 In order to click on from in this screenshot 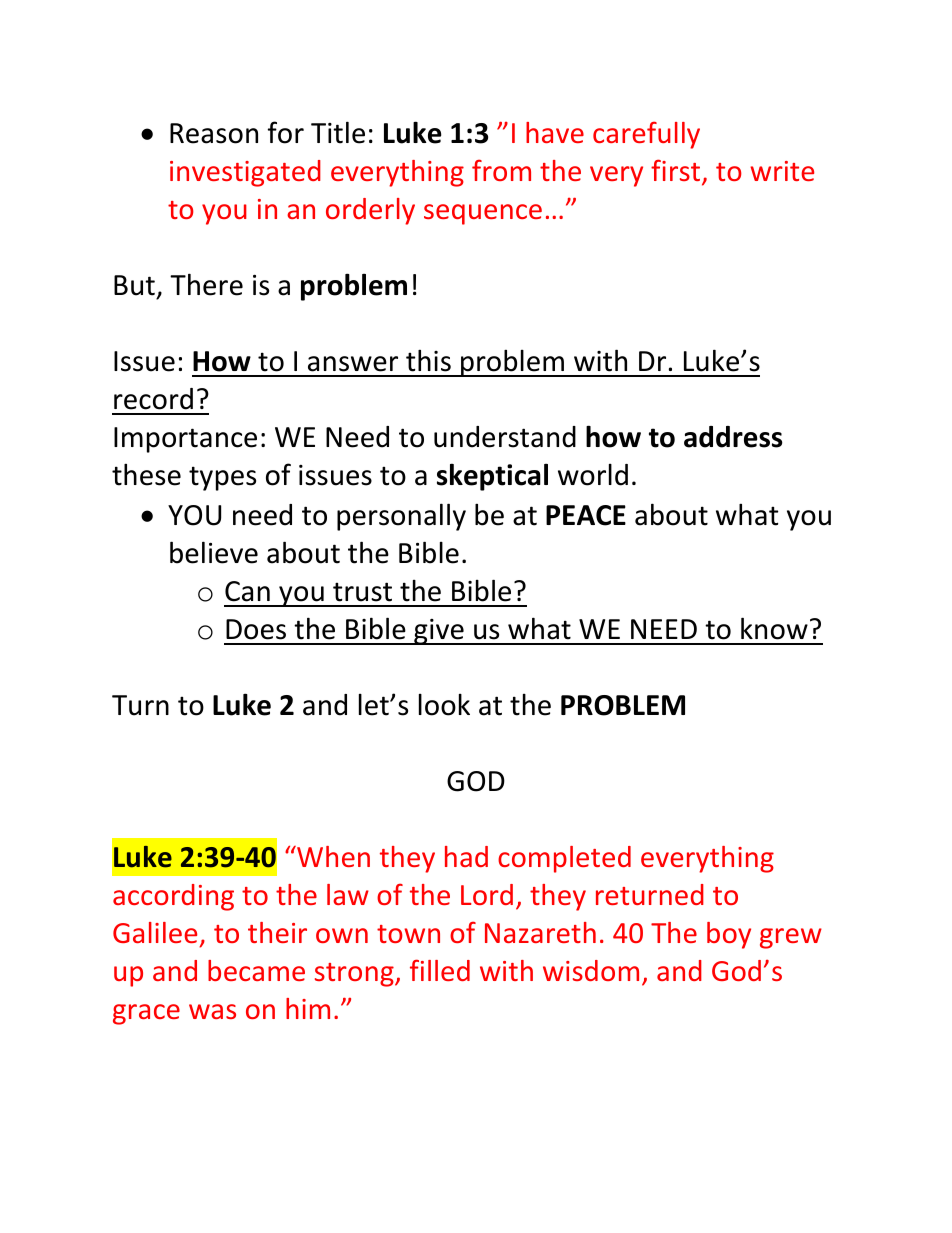, I will do `click(501, 170)`.
